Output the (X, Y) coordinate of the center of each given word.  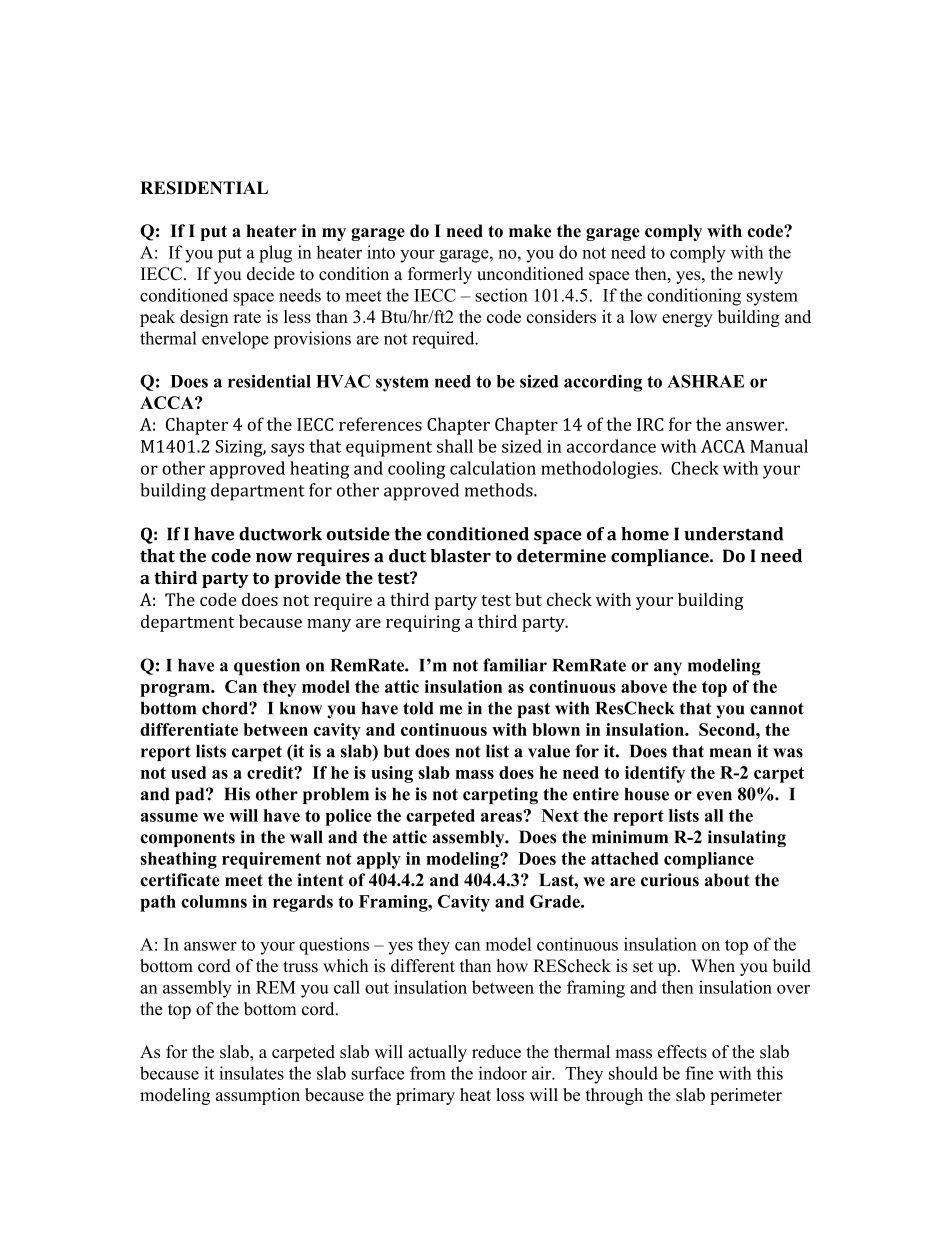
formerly (440, 275)
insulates (251, 1073)
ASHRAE (705, 381)
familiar (515, 665)
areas (502, 816)
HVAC (343, 381)
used (188, 772)
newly (760, 275)
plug (275, 254)
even (714, 796)
